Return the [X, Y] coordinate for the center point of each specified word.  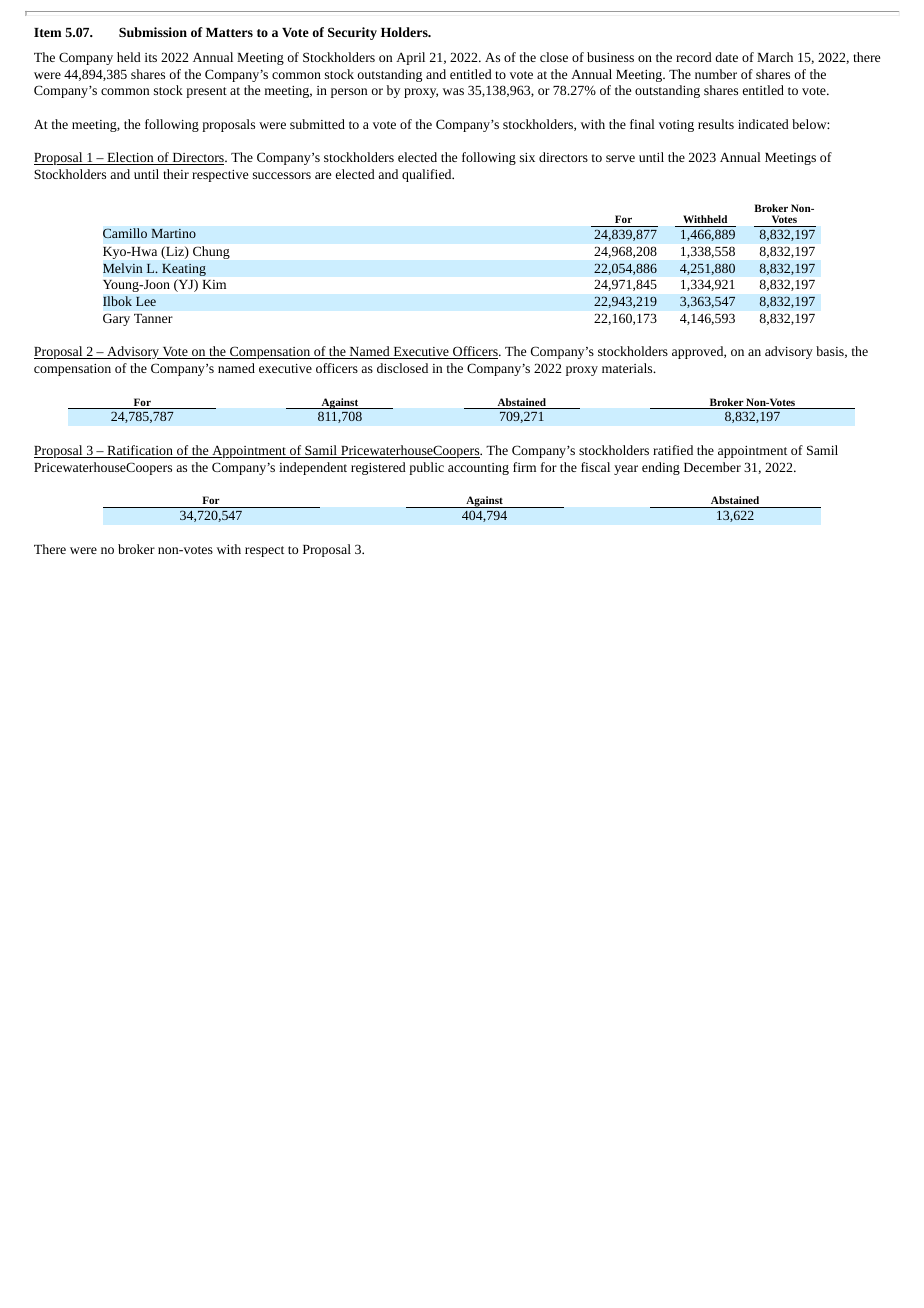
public [426, 468]
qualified [428, 175]
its [151, 57]
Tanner [153, 318]
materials [628, 368]
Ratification [140, 451]
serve [620, 158]
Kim [214, 284]
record [694, 57]
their [176, 174]
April [410, 58]
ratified [673, 450]
